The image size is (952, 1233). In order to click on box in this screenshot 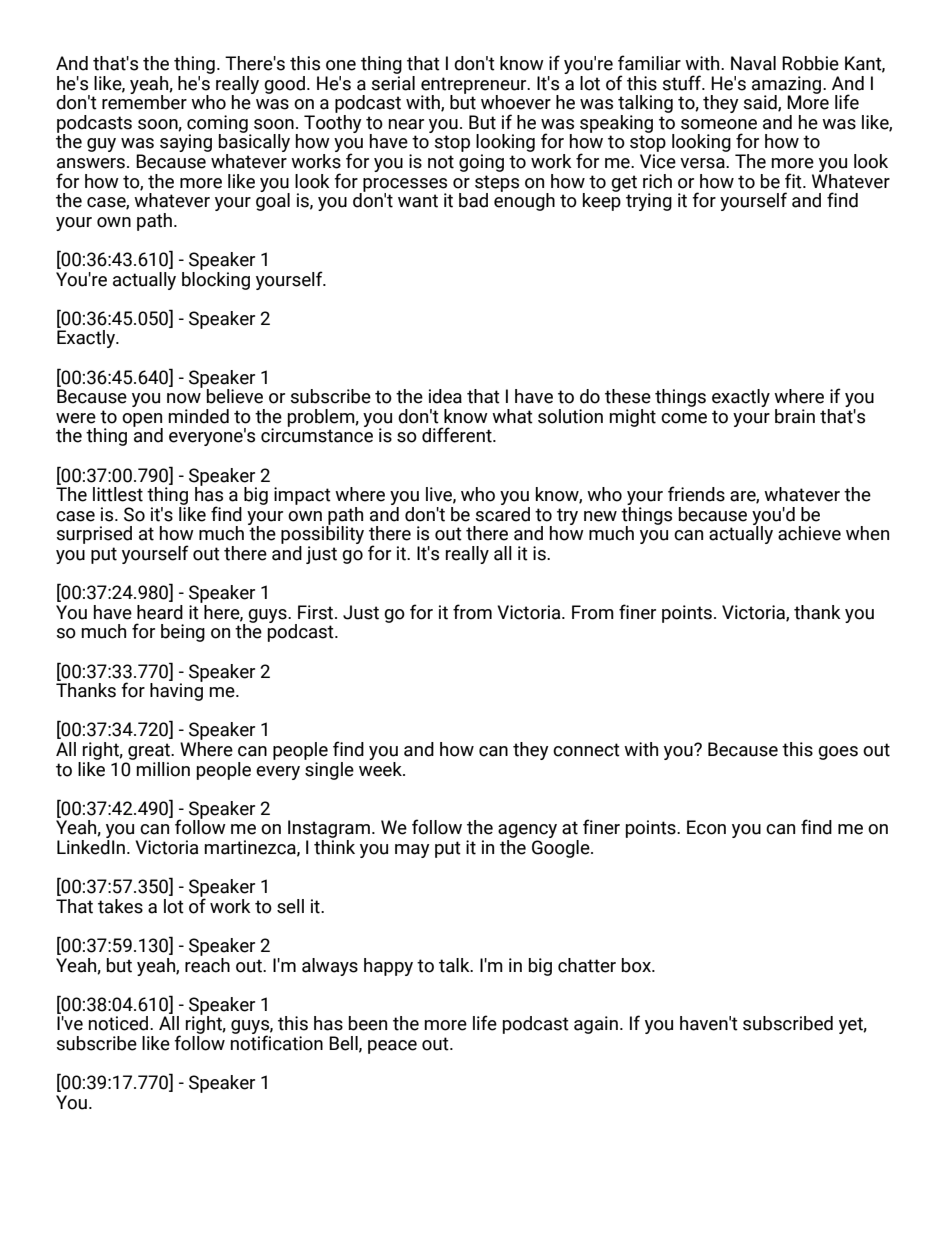, I will do `click(637, 965)`.
